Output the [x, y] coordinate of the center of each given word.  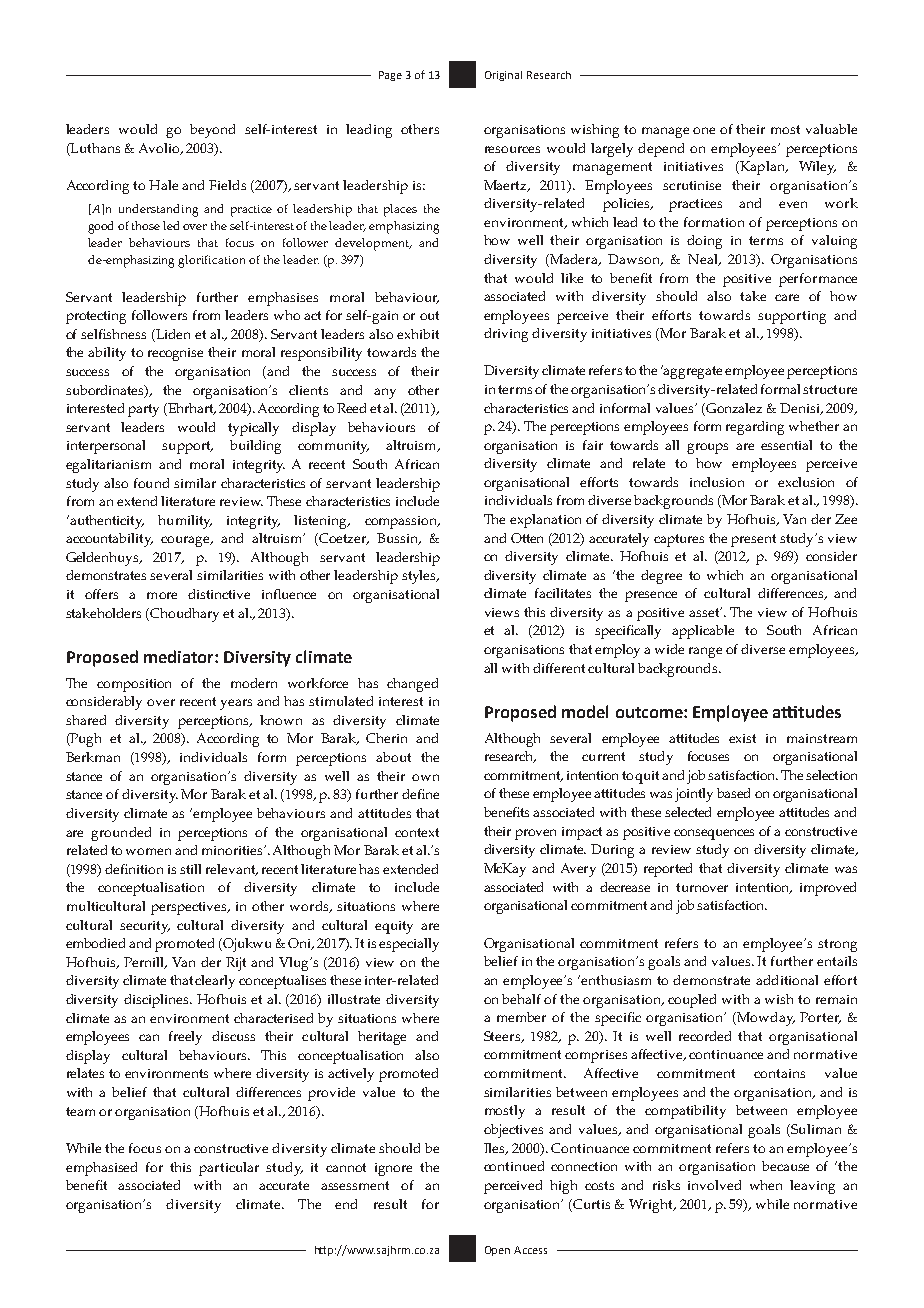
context [417, 832]
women [148, 851]
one [704, 130]
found [151, 483]
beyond [212, 131]
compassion [402, 522]
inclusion [717, 482]
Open [497, 1251]
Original [503, 76]
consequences [714, 834]
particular [229, 1169]
